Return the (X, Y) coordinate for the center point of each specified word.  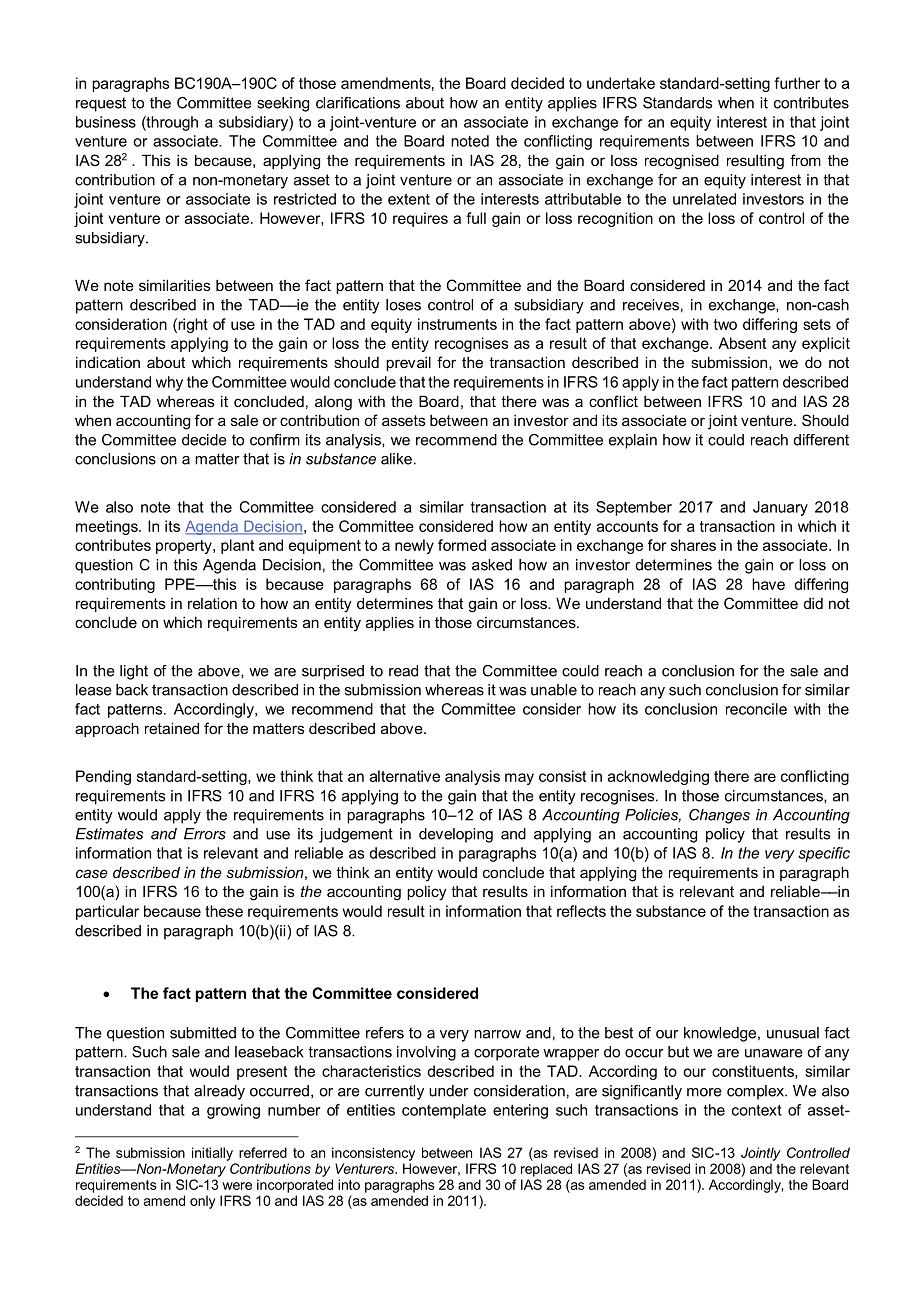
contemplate (444, 1111)
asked (492, 565)
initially (212, 1154)
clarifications (358, 103)
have (768, 584)
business (106, 122)
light (134, 672)
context (757, 1110)
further (797, 83)
